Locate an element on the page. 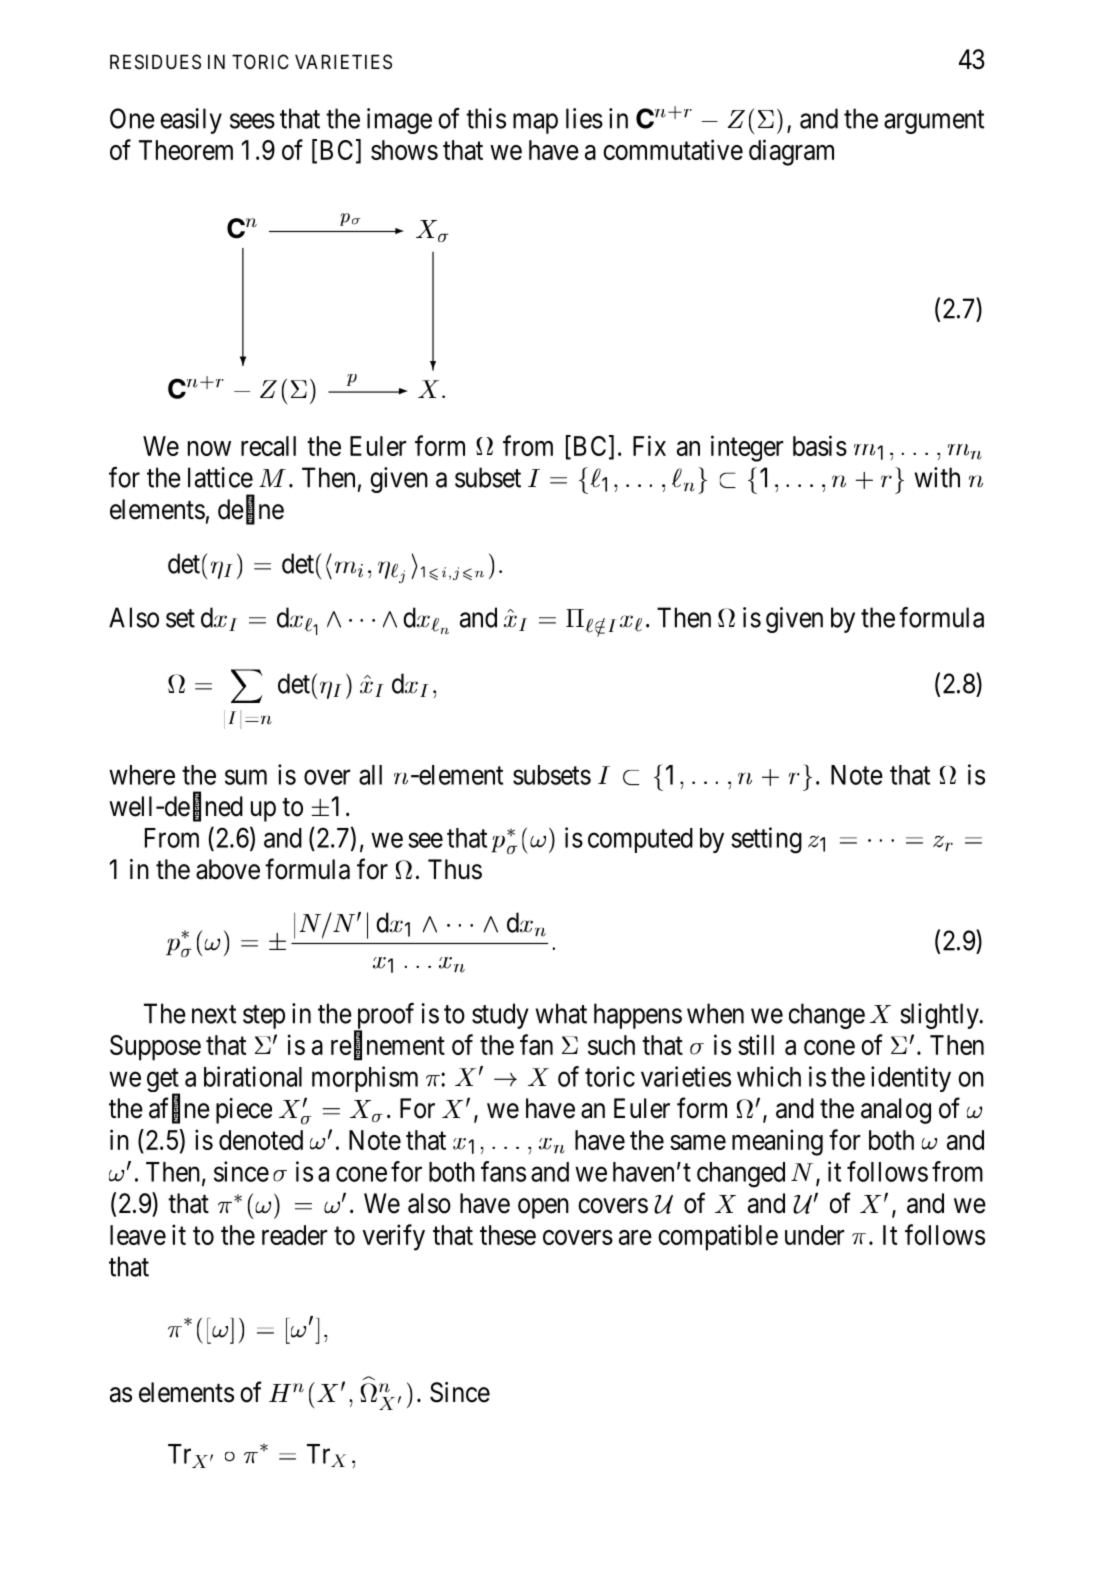  reader is located at coordinates (295, 1235).
